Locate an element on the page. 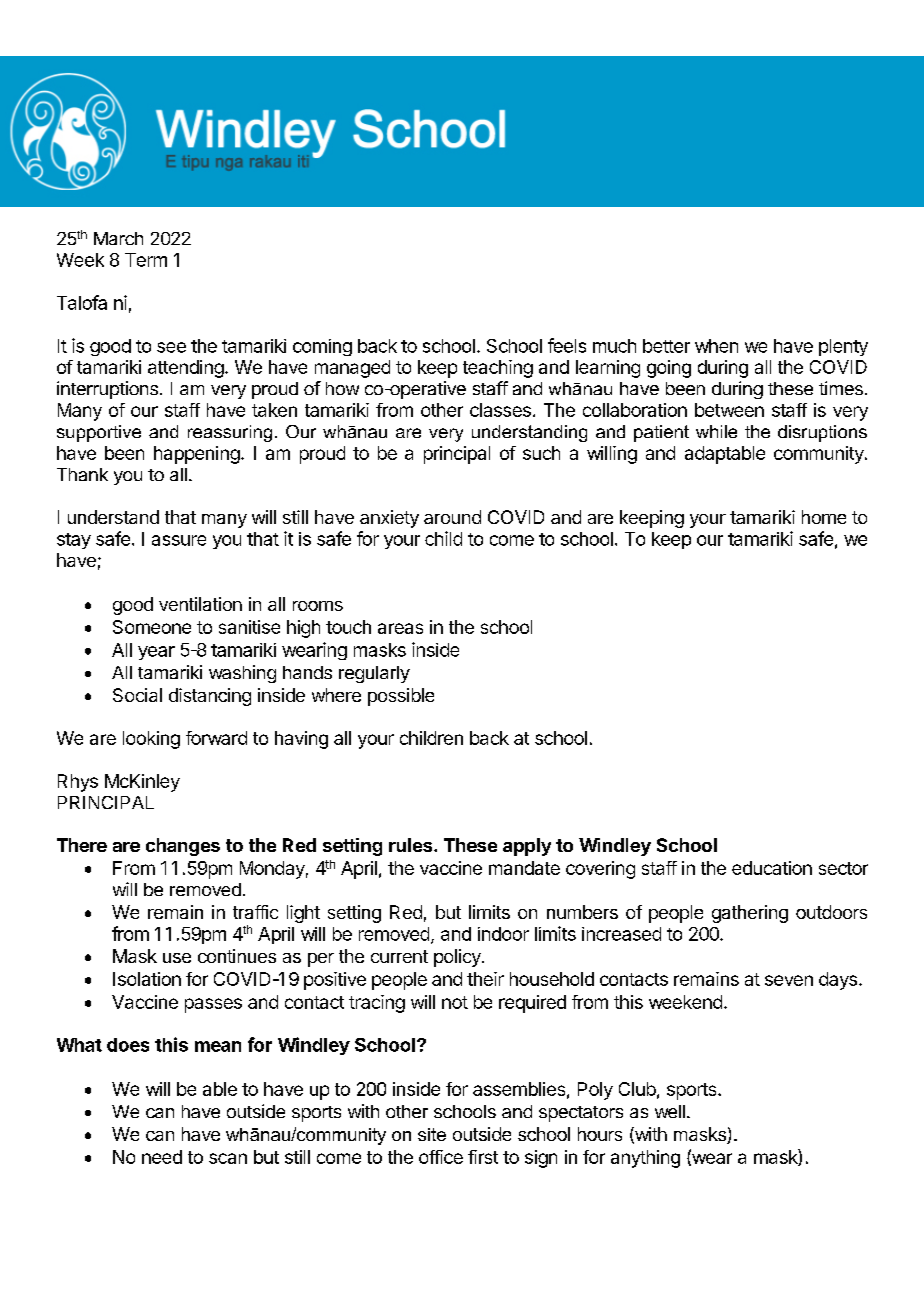  well is located at coordinates (670, 1111).
